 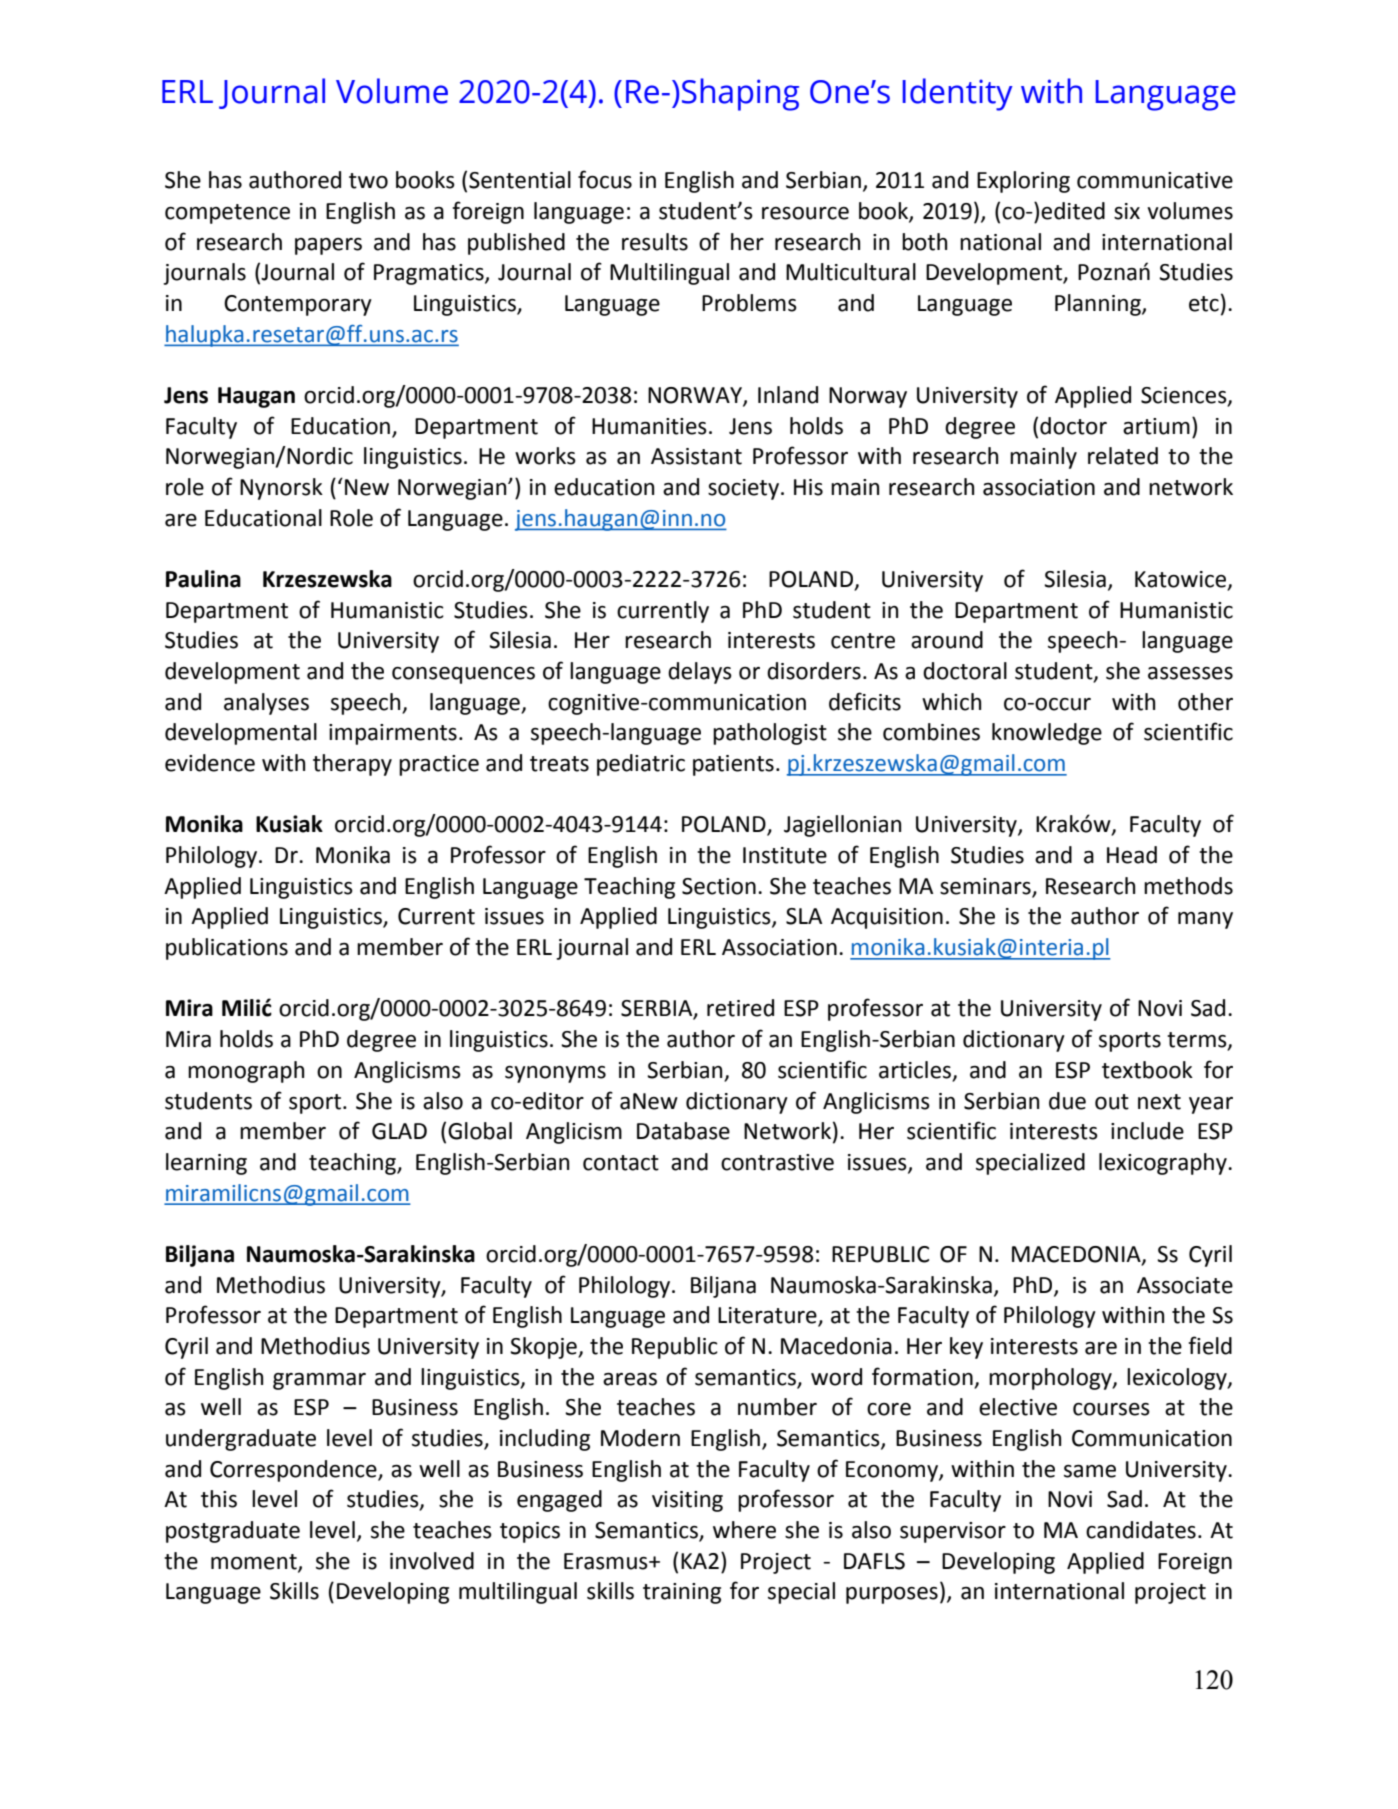 What do you see at coordinates (255, 1562) in the document?
I see `moment` at bounding box center [255, 1562].
